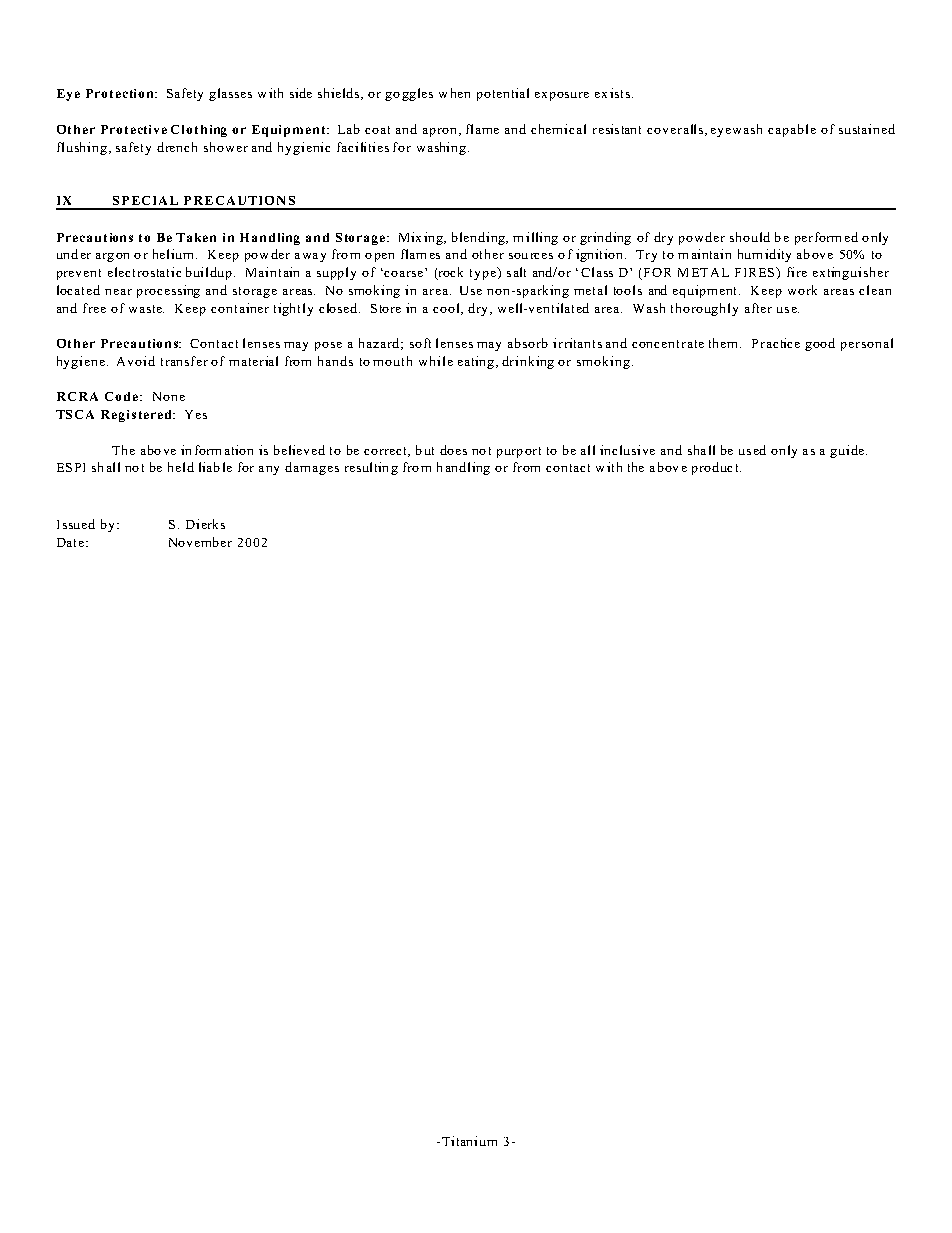  Describe the element at coordinates (269, 470) in the screenshot. I see `any` at that location.
